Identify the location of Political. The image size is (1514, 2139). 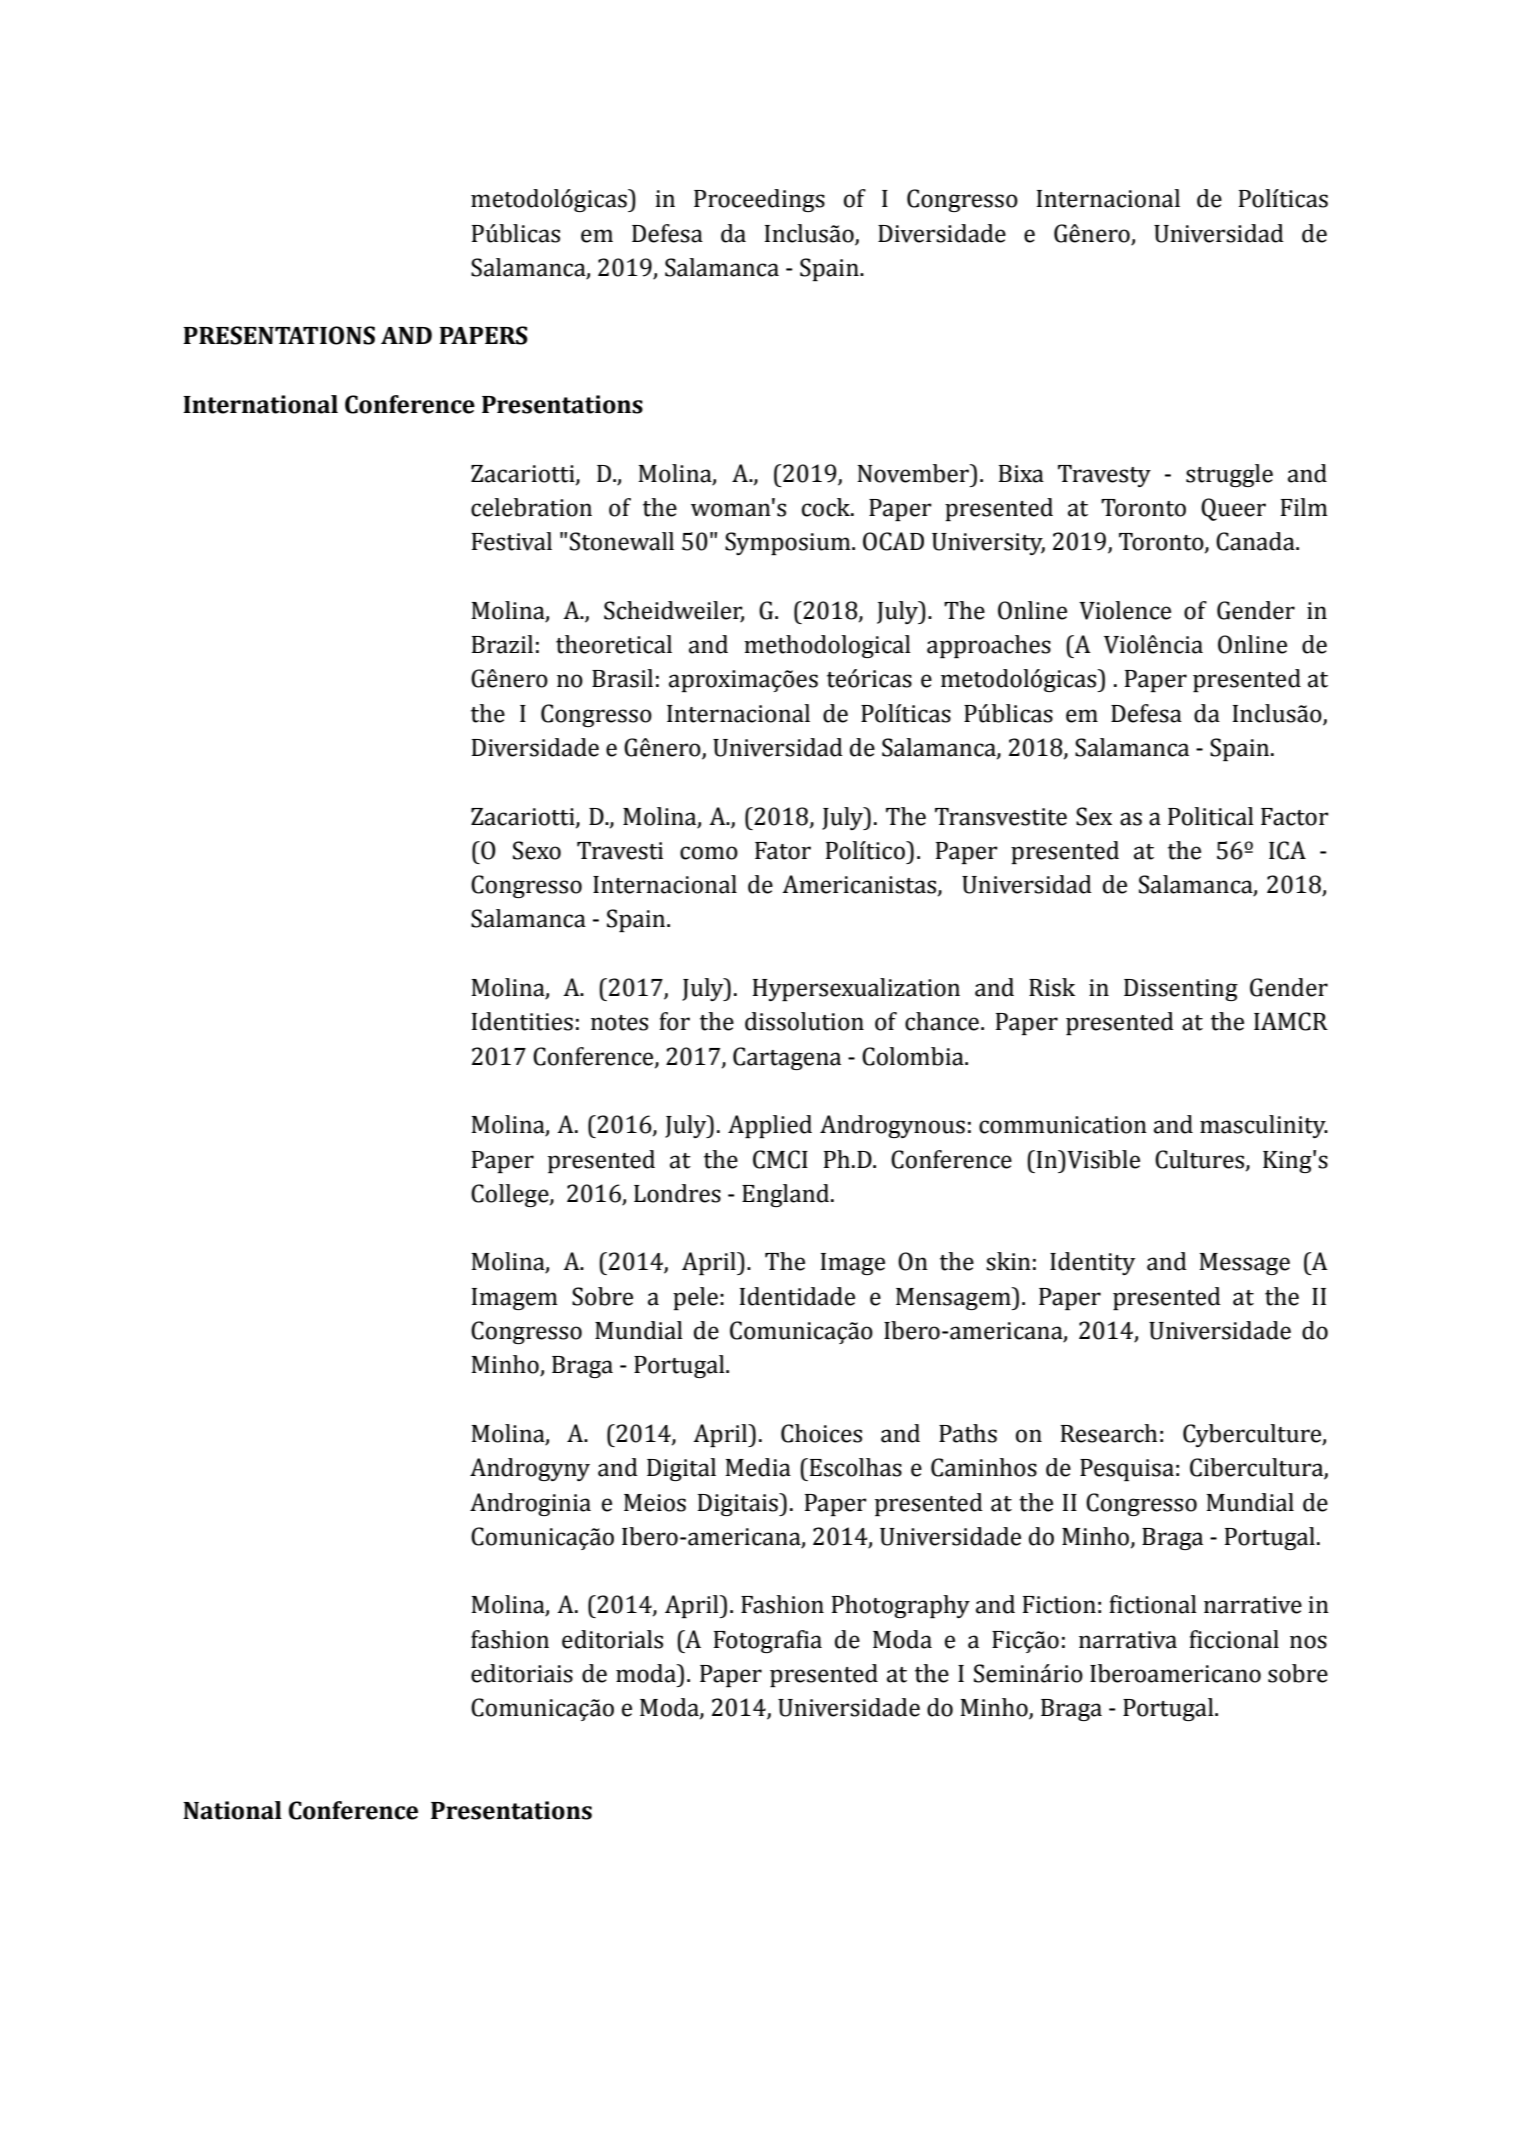
(1211, 816).
